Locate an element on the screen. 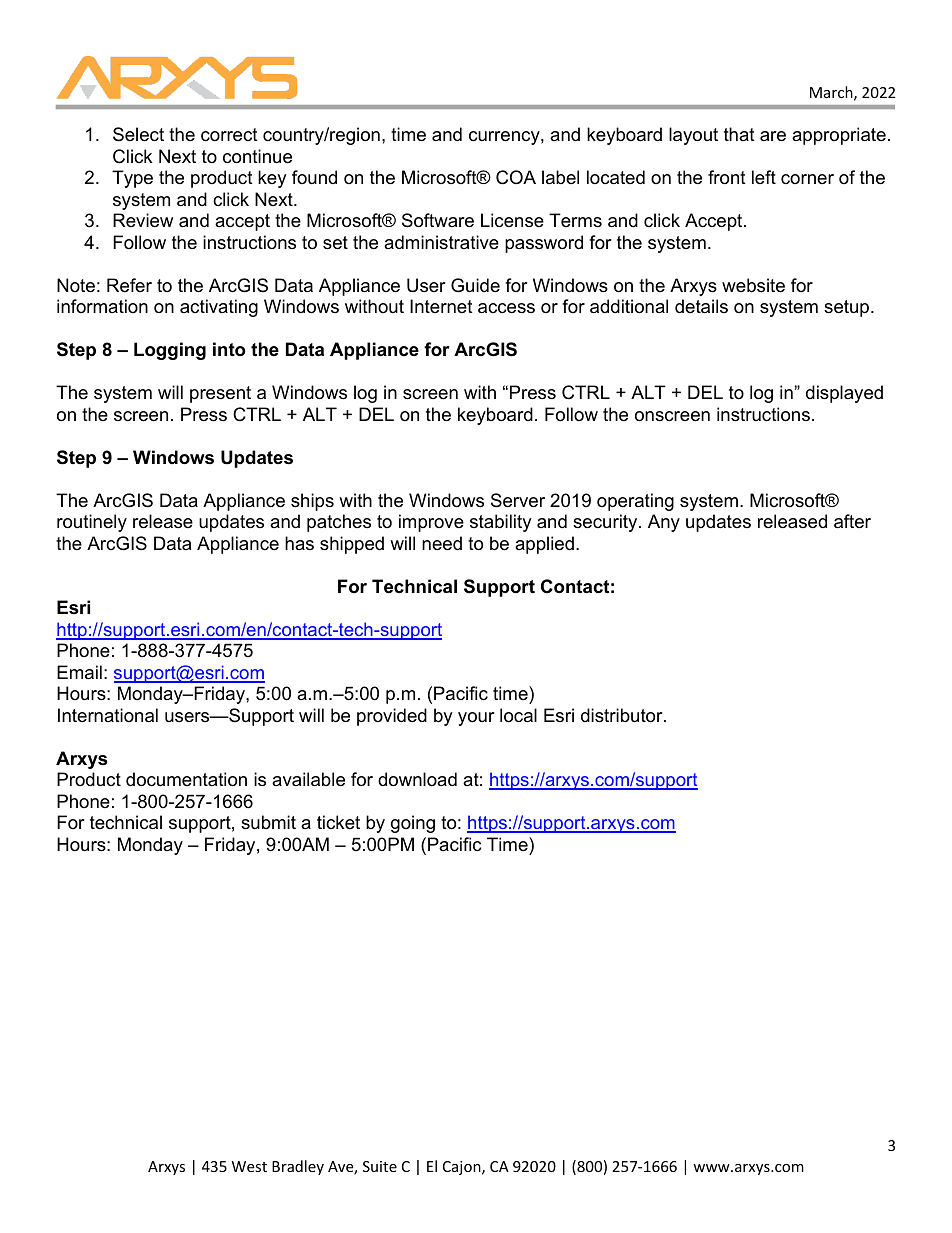 This screenshot has width=952, height=1233. displayed is located at coordinates (844, 394).
